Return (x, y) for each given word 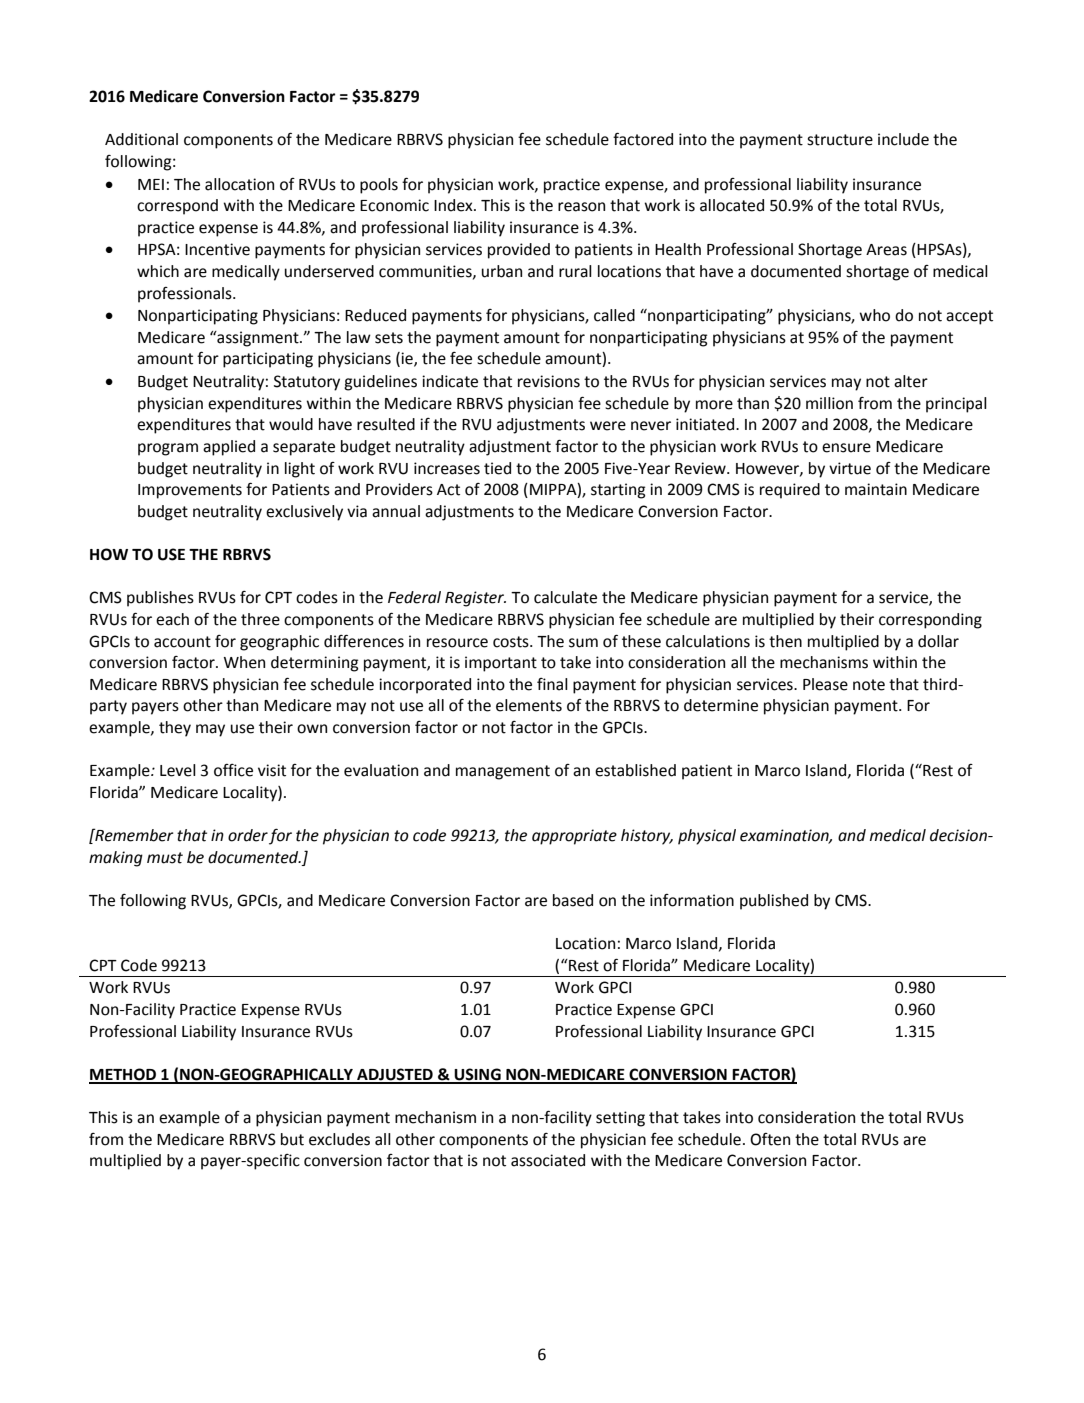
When (244, 662)
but (292, 1139)
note (869, 685)
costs (512, 642)
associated (548, 1160)
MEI (151, 184)
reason (581, 207)
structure (840, 140)
